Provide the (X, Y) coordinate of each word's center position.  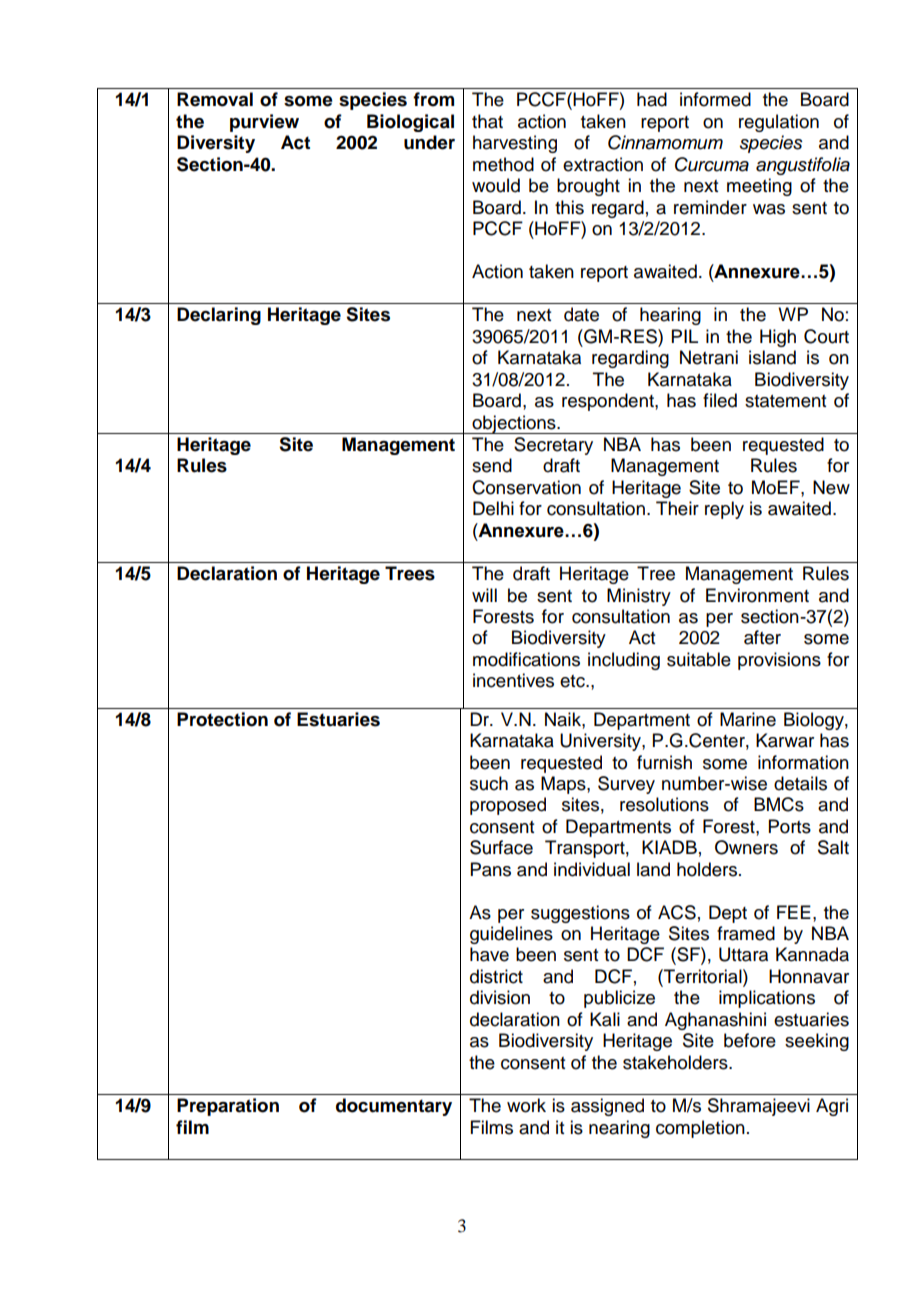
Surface (501, 847)
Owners (746, 847)
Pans (491, 869)
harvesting (515, 144)
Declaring (219, 316)
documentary (394, 1107)
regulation (779, 123)
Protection (222, 719)
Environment (757, 595)
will (484, 595)
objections (514, 424)
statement (785, 401)
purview (264, 123)
